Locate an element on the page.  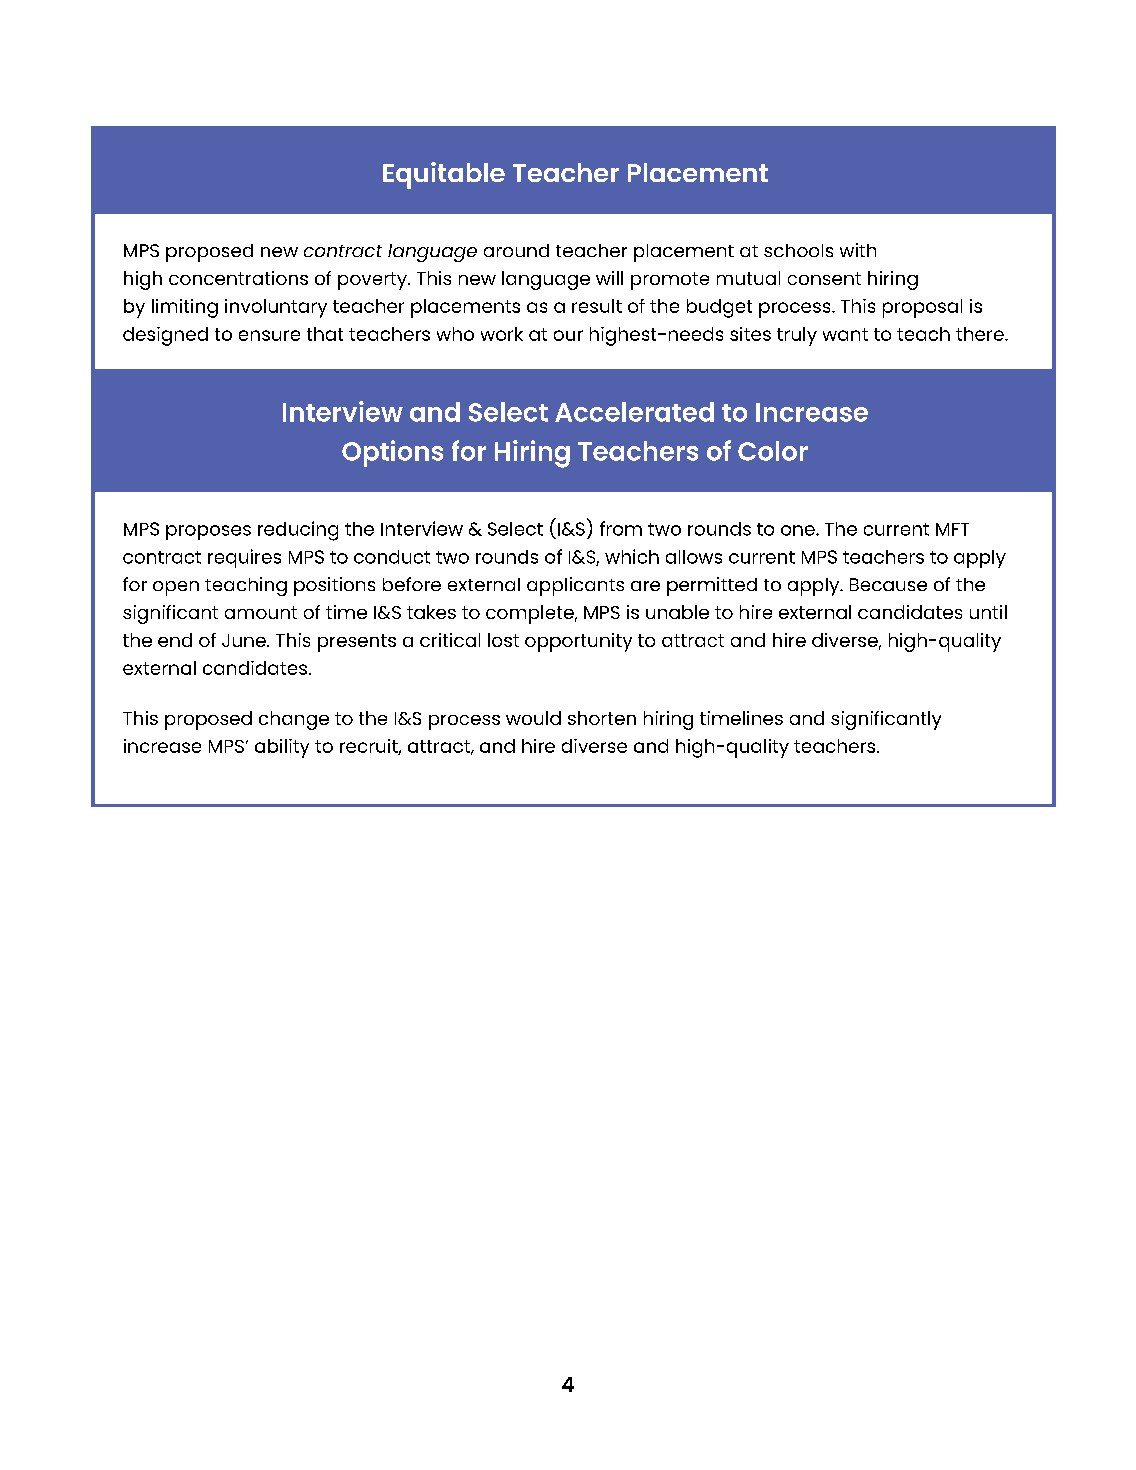
our is located at coordinates (568, 335).
